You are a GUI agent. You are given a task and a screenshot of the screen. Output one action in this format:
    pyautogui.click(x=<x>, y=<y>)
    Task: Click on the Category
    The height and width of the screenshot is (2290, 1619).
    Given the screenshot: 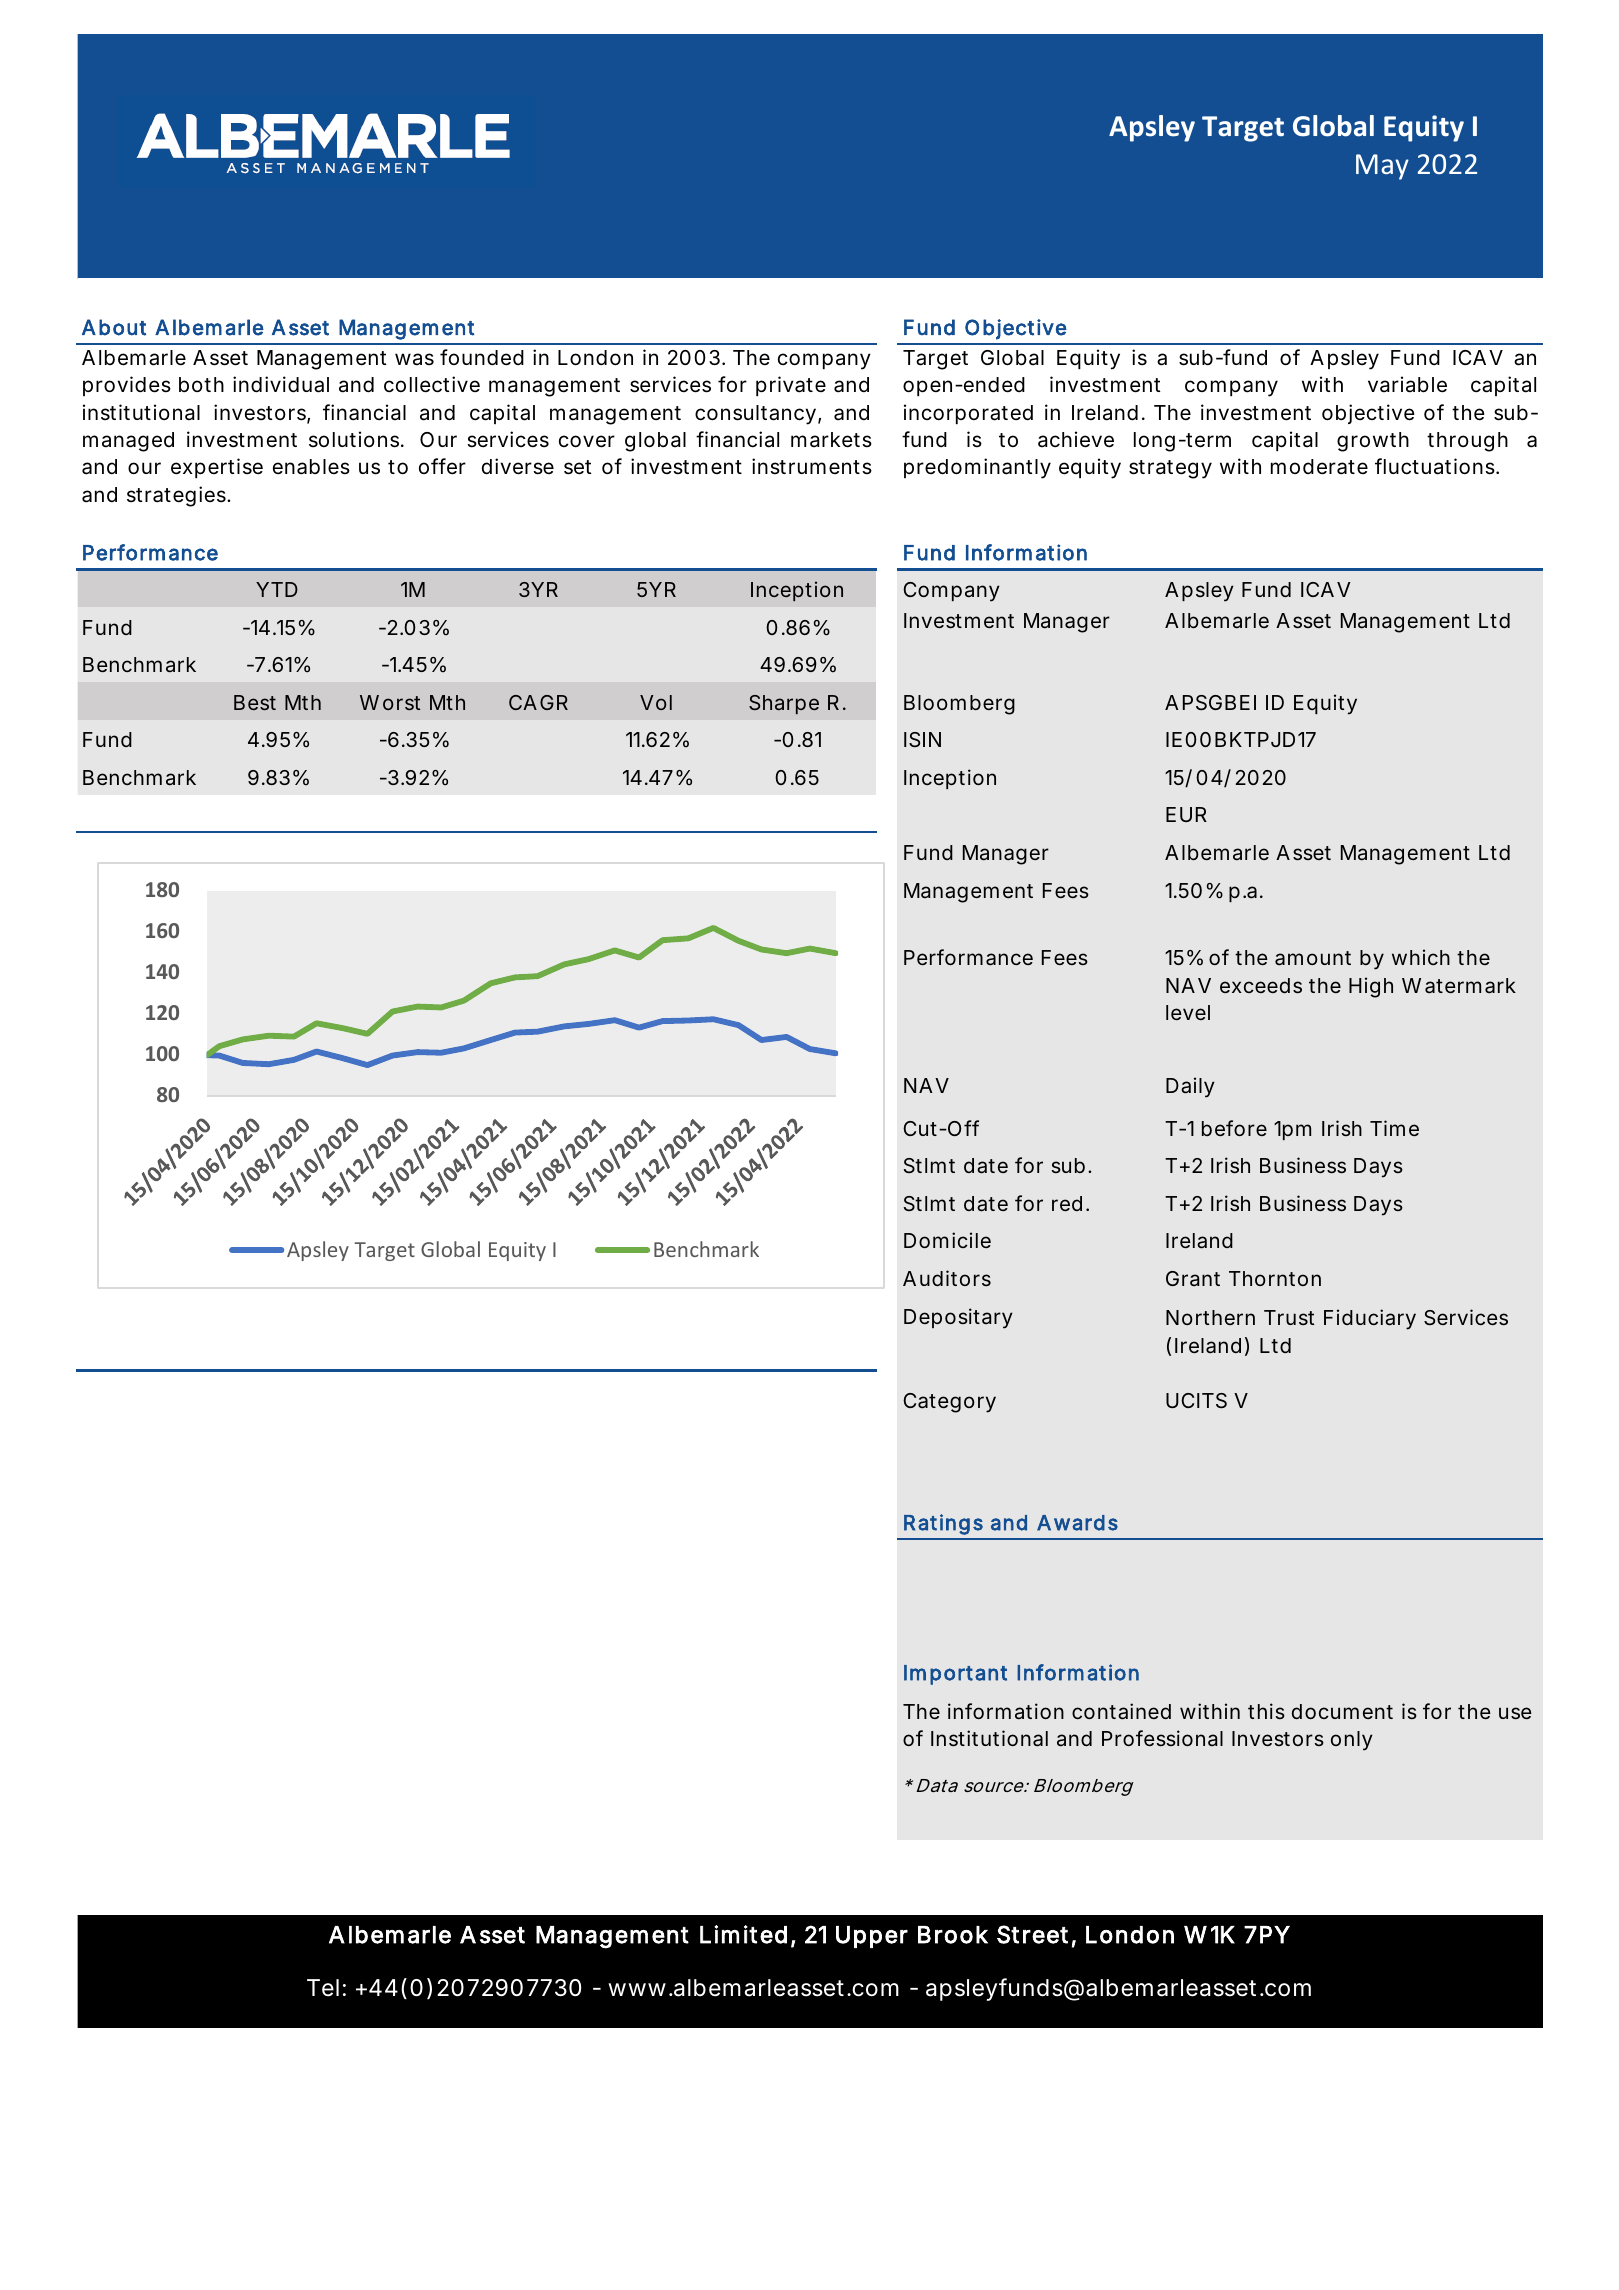 What is the action you would take?
    pyautogui.click(x=949, y=1403)
